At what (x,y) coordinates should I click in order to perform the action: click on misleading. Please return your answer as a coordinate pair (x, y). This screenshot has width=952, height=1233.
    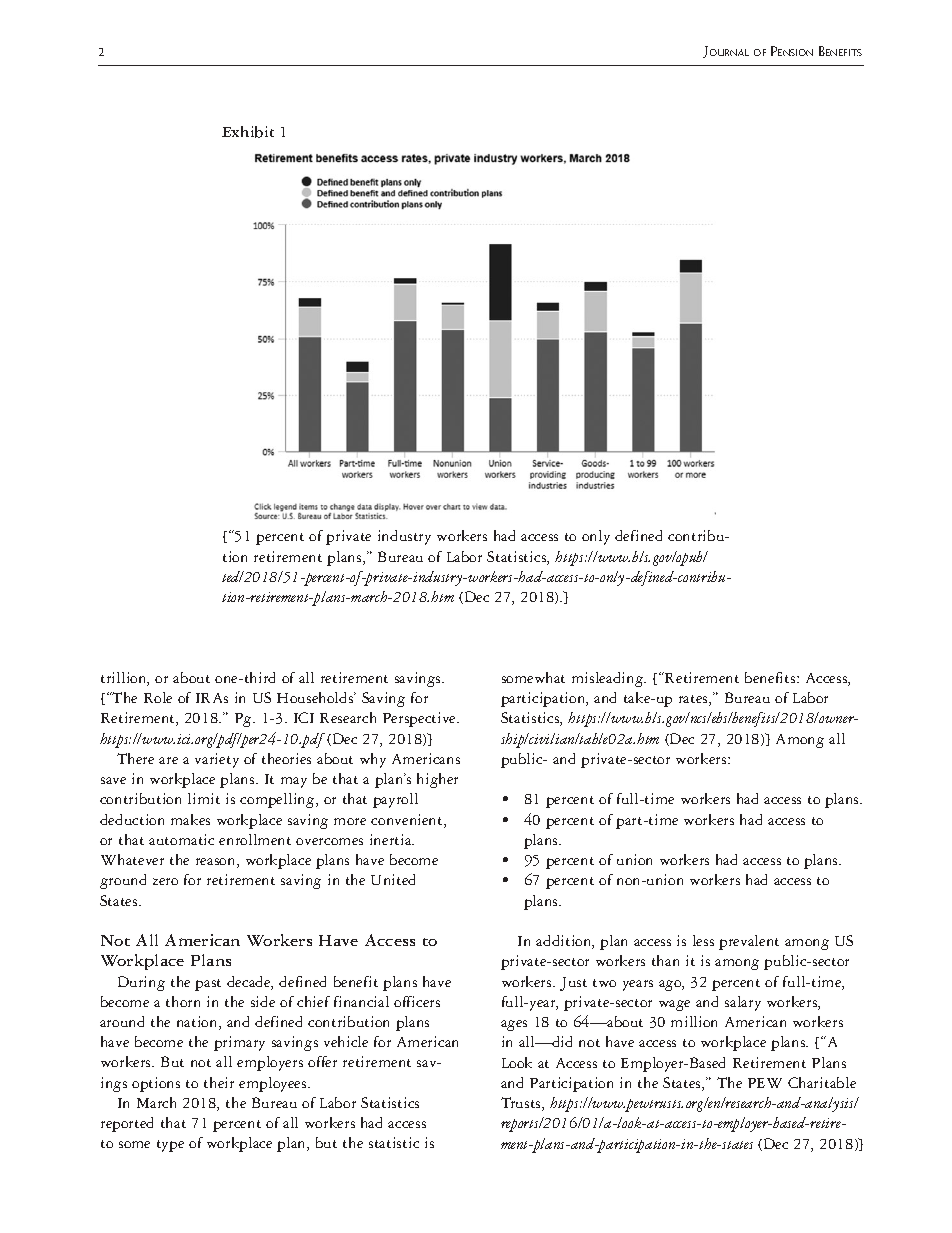
    Looking at the image, I should click on (608, 679).
